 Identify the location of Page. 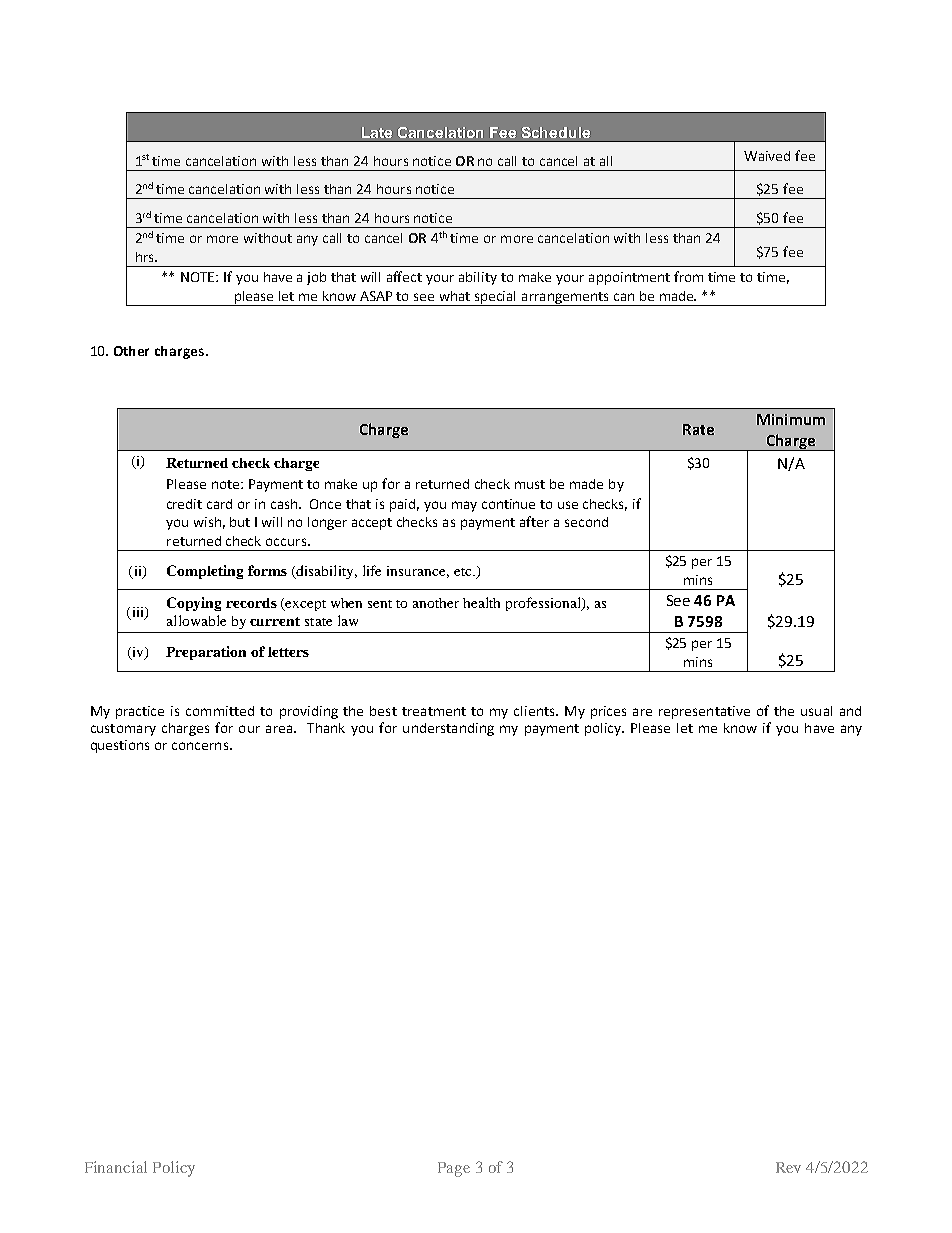
(454, 1169).
